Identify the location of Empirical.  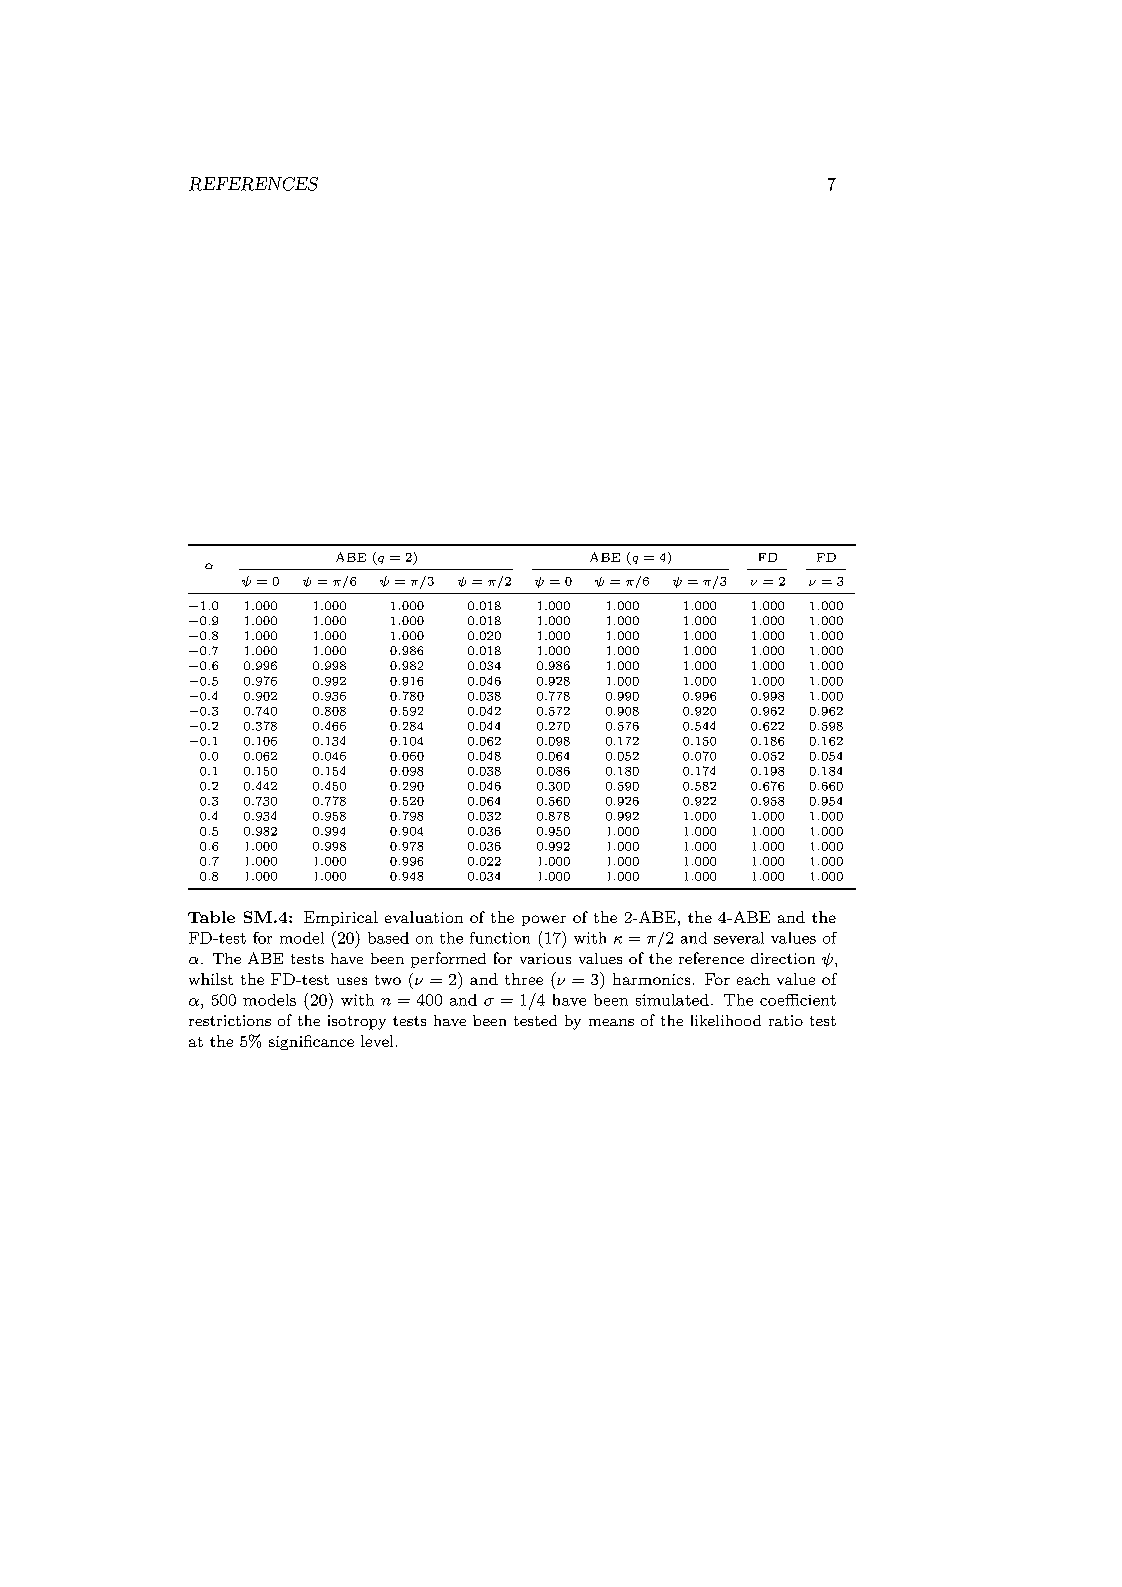
(341, 918).
